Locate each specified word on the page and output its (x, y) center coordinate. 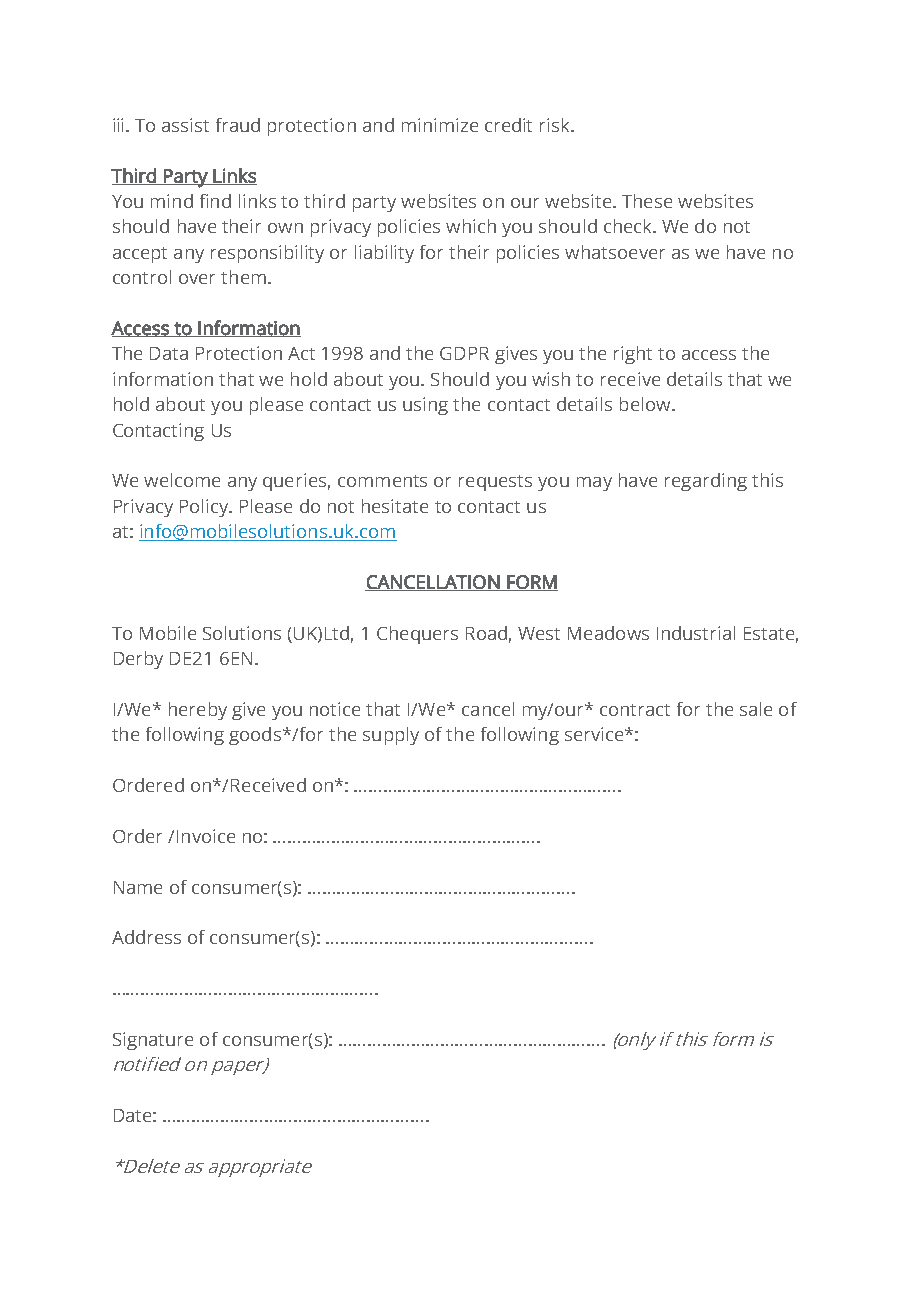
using (425, 406)
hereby (198, 711)
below (646, 404)
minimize (440, 125)
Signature (153, 1041)
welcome (182, 480)
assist (185, 125)
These (647, 201)
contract (635, 710)
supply (391, 736)
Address (146, 937)
